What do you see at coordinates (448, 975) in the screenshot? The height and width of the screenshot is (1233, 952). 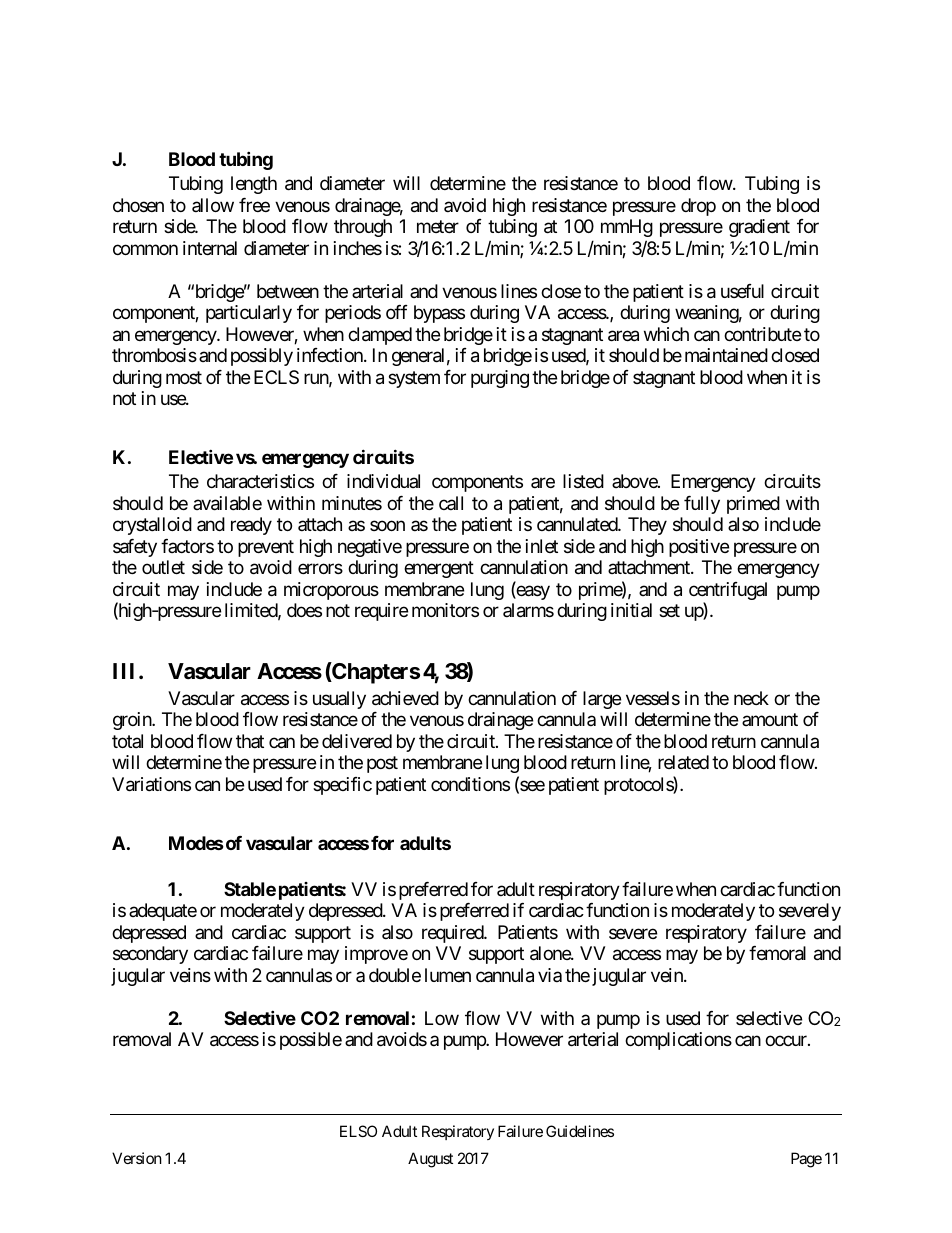 I see `lumen` at bounding box center [448, 975].
